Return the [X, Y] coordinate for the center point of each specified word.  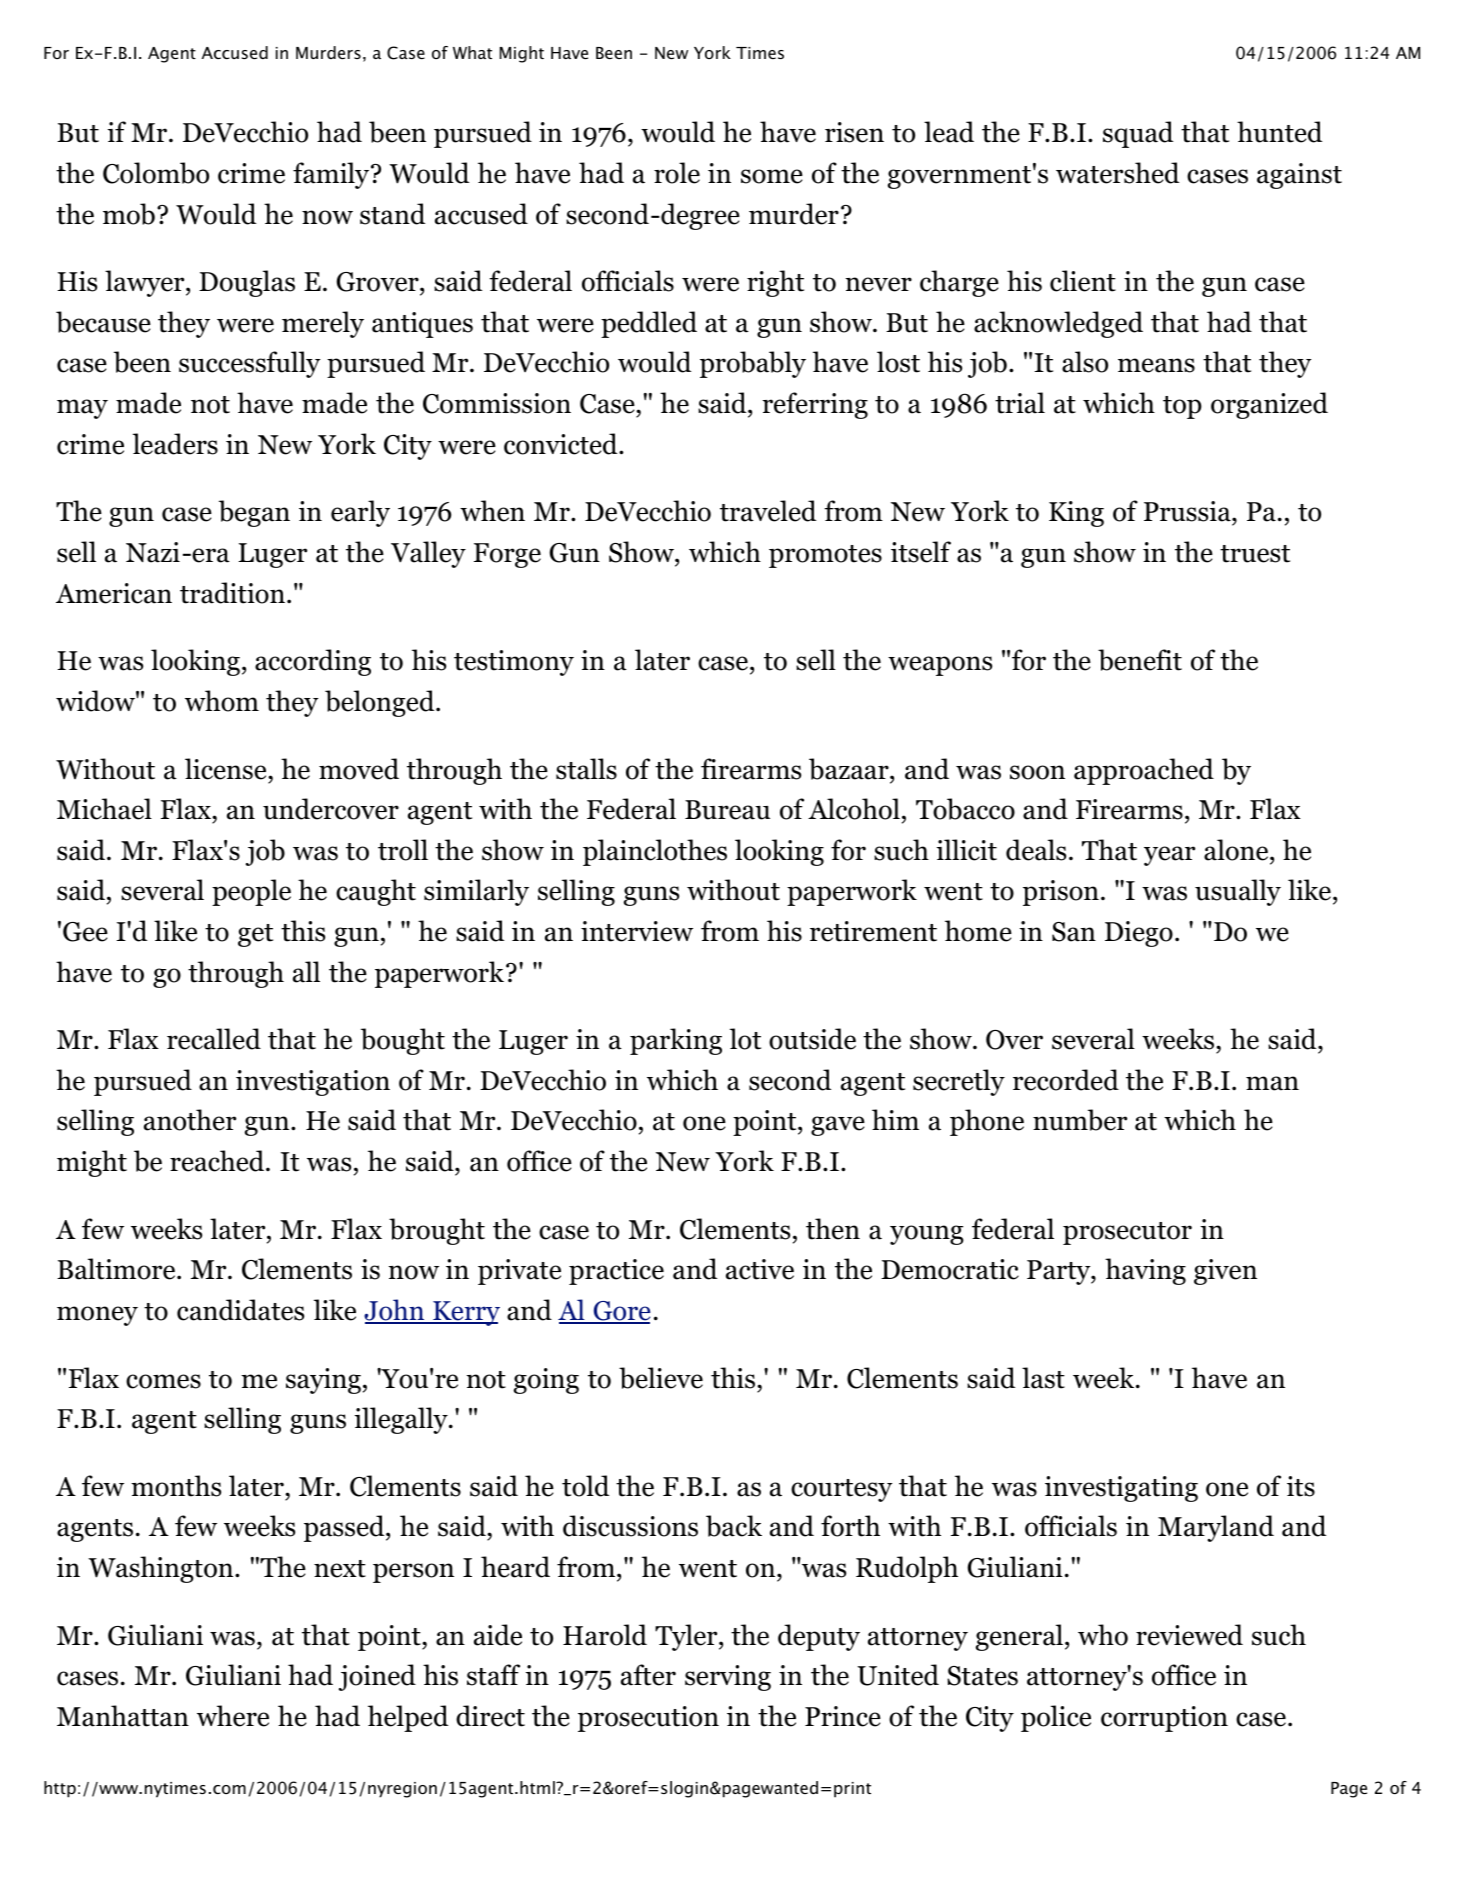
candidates [240, 1310]
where [233, 1716]
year [1169, 856]
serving [728, 1678]
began [254, 513]
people [251, 892]
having [1145, 1271]
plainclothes [655, 852]
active [760, 1269]
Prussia [1188, 513]
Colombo [156, 173]
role [677, 173]
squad [1138, 134]
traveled [768, 511]
